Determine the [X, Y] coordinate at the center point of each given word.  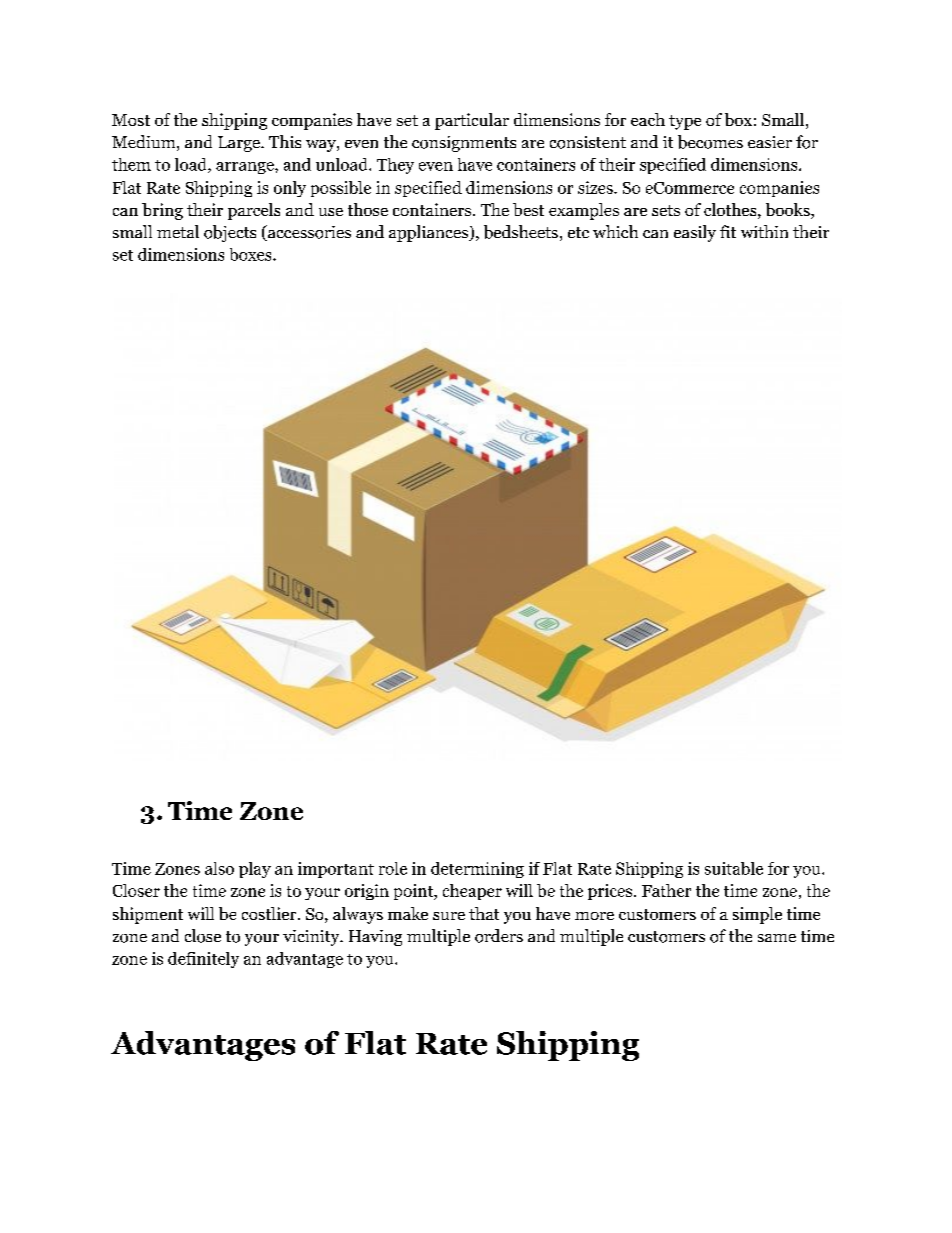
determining [477, 870]
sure [449, 916]
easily [695, 233]
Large [240, 144]
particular [472, 121]
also [219, 868]
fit [728, 231]
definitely [203, 960]
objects [230, 233]
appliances [429, 233]
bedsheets [521, 232]
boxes [252, 254]
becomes [710, 142]
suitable [734, 868]
